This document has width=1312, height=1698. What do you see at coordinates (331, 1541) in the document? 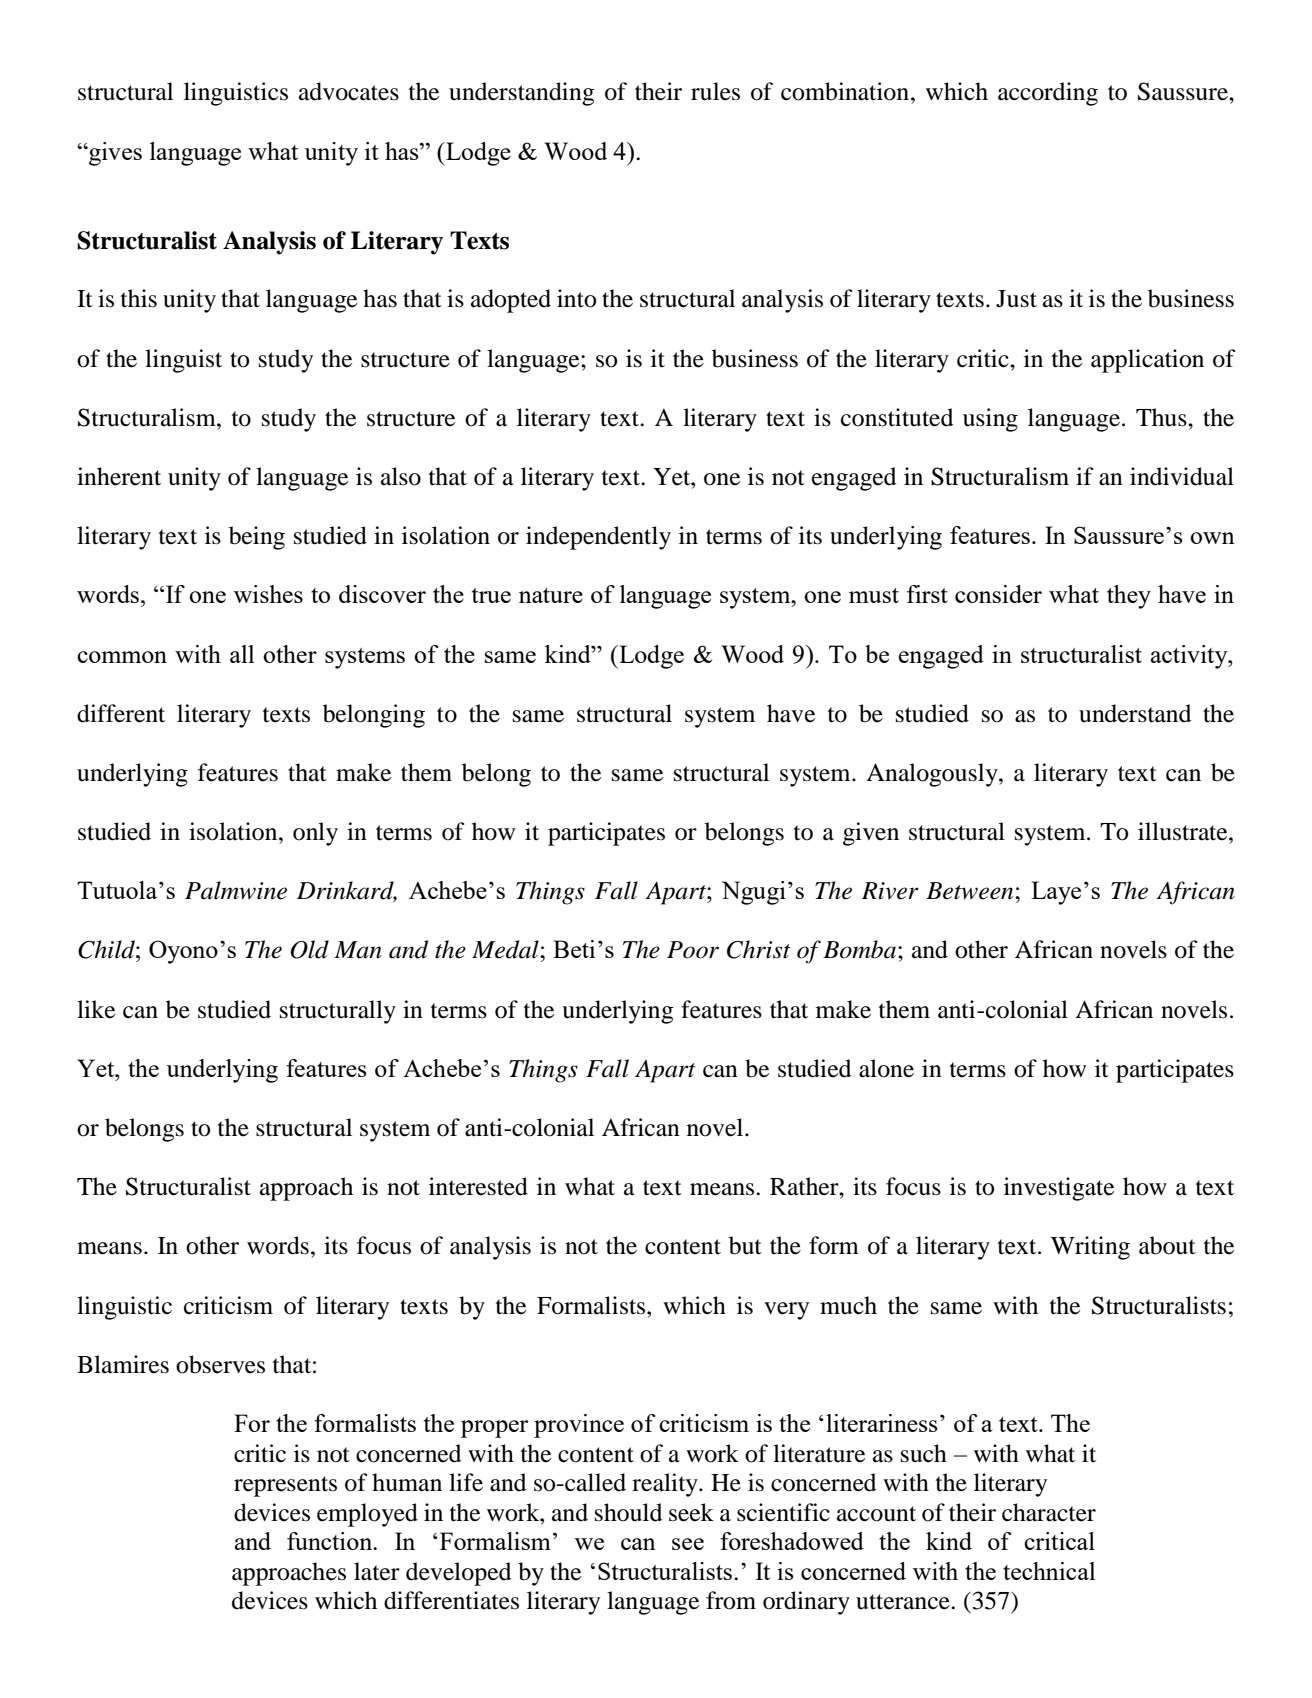
I see `function` at bounding box center [331, 1541].
